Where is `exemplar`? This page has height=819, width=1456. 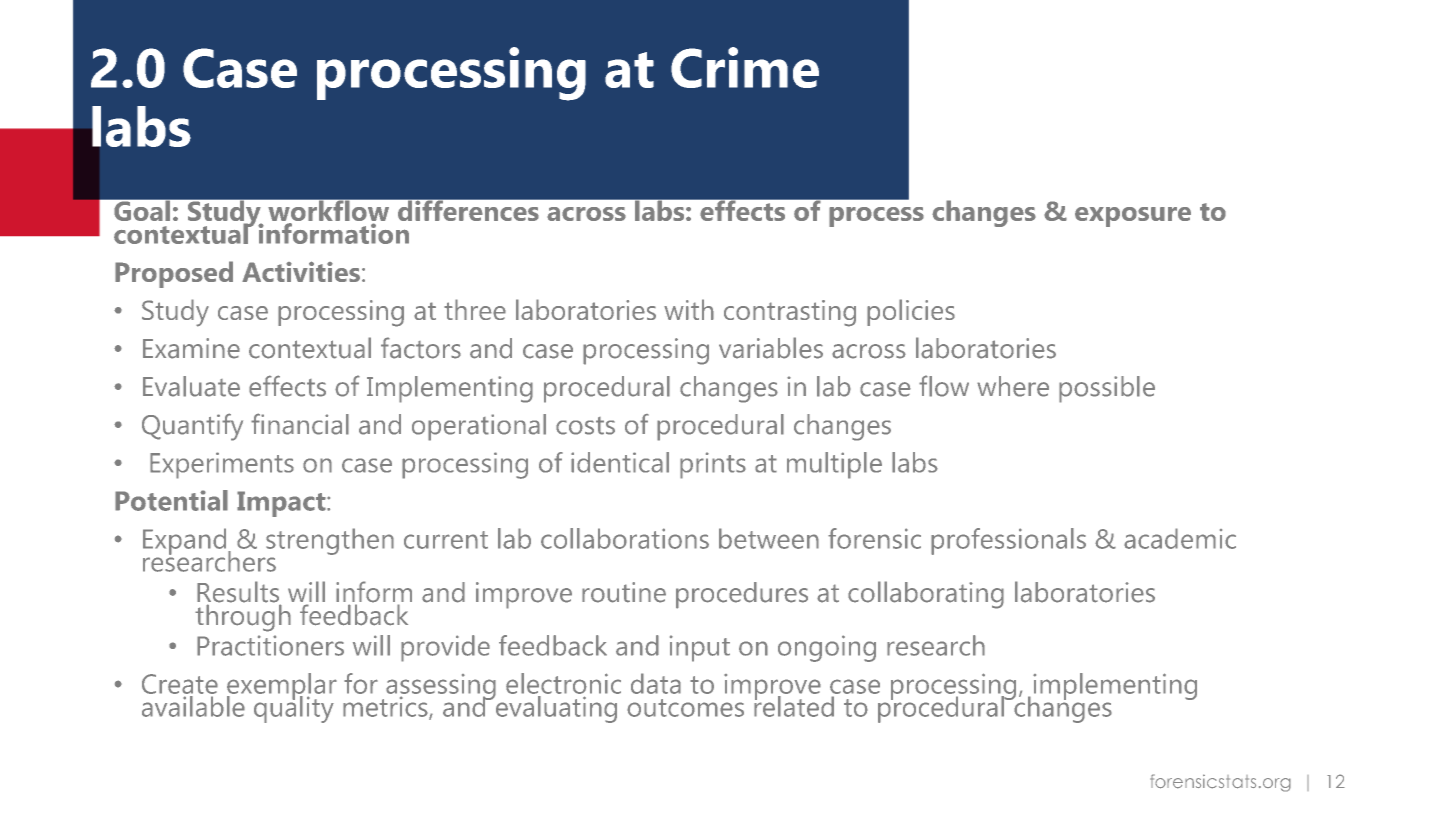
exemplar is located at coordinates (282, 687).
